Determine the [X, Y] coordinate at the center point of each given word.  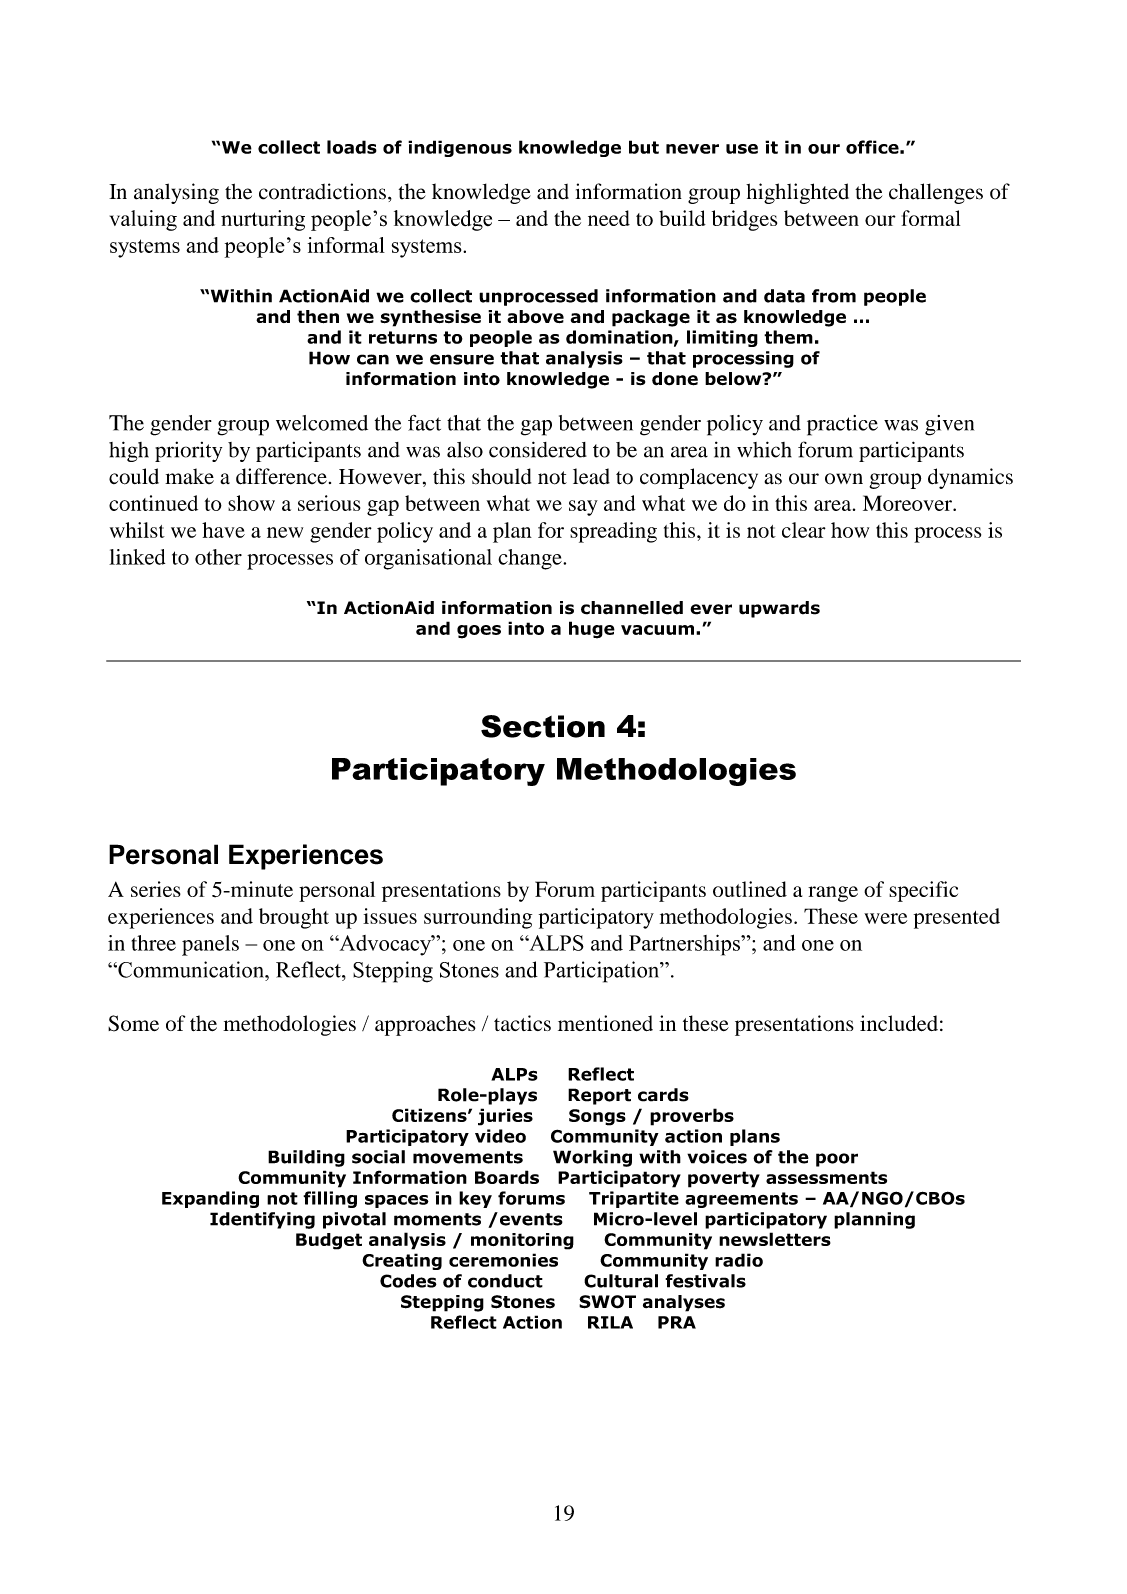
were [885, 918]
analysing [176, 193]
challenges [936, 193]
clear [804, 530]
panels [210, 945]
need [609, 218]
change [531, 559]
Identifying [262, 1220]
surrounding [478, 918]
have [223, 530]
